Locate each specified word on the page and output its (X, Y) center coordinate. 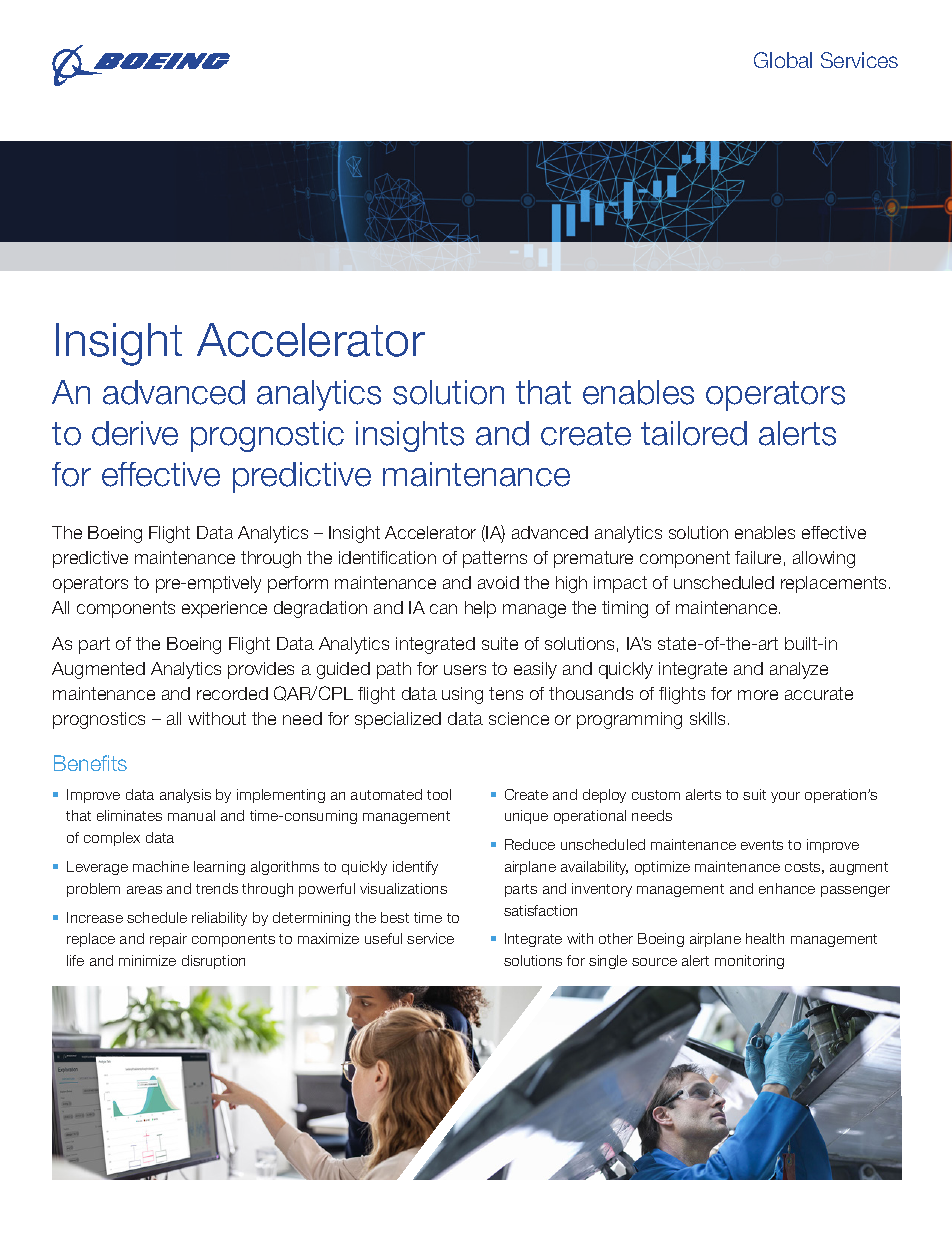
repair (168, 940)
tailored (694, 433)
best (395, 917)
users (465, 670)
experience (224, 609)
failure (758, 557)
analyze (799, 670)
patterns (495, 559)
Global (783, 60)
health (765, 938)
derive (135, 433)
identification (387, 557)
